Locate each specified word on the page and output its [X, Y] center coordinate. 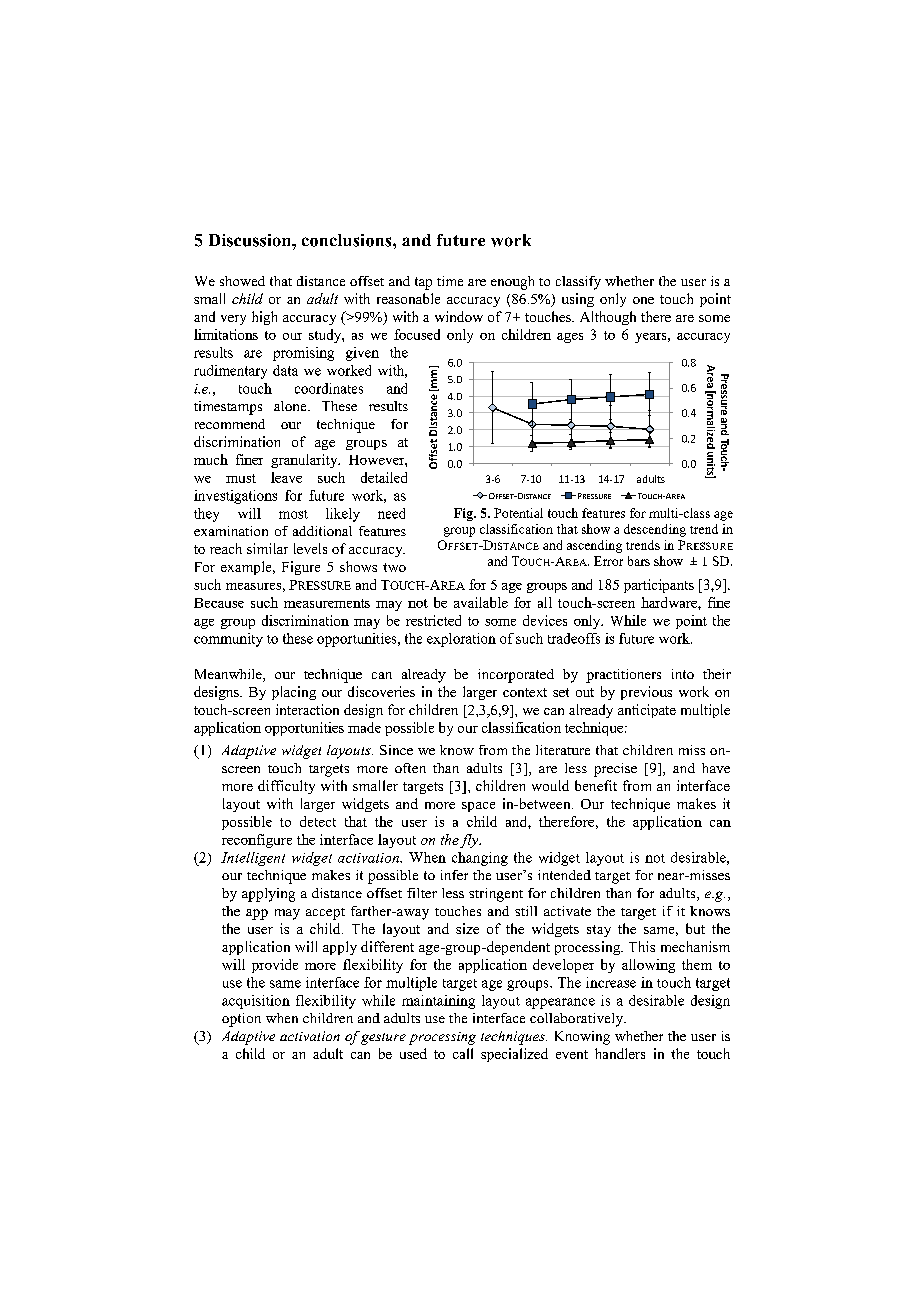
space [478, 807]
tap [423, 283]
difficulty [286, 787]
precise [615, 770]
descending [655, 530]
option [241, 1020]
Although [608, 318]
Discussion [251, 240]
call [463, 1053]
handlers [620, 1053]
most [293, 514]
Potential [518, 513]
